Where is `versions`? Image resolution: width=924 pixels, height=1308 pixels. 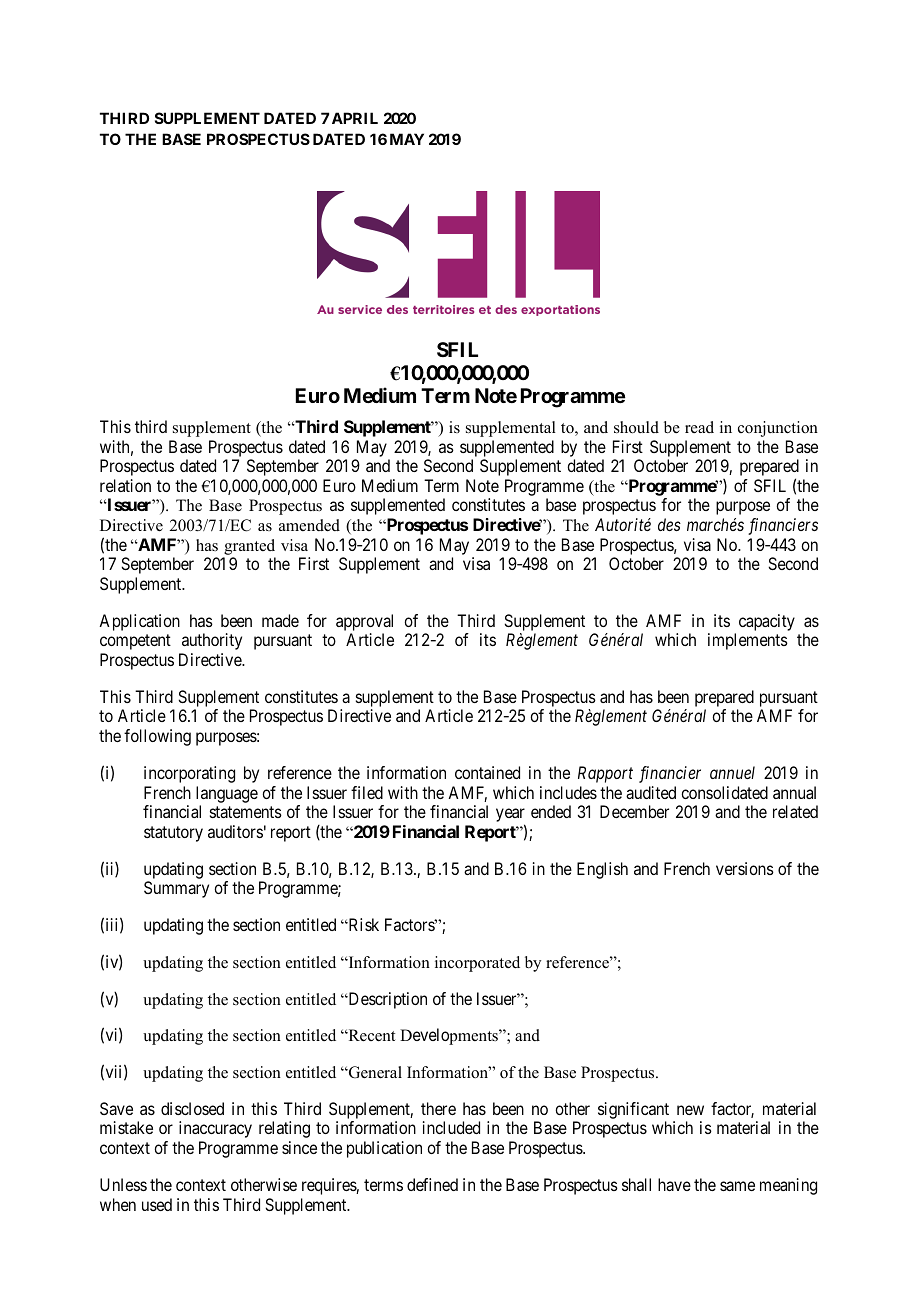 versions is located at coordinates (745, 868).
